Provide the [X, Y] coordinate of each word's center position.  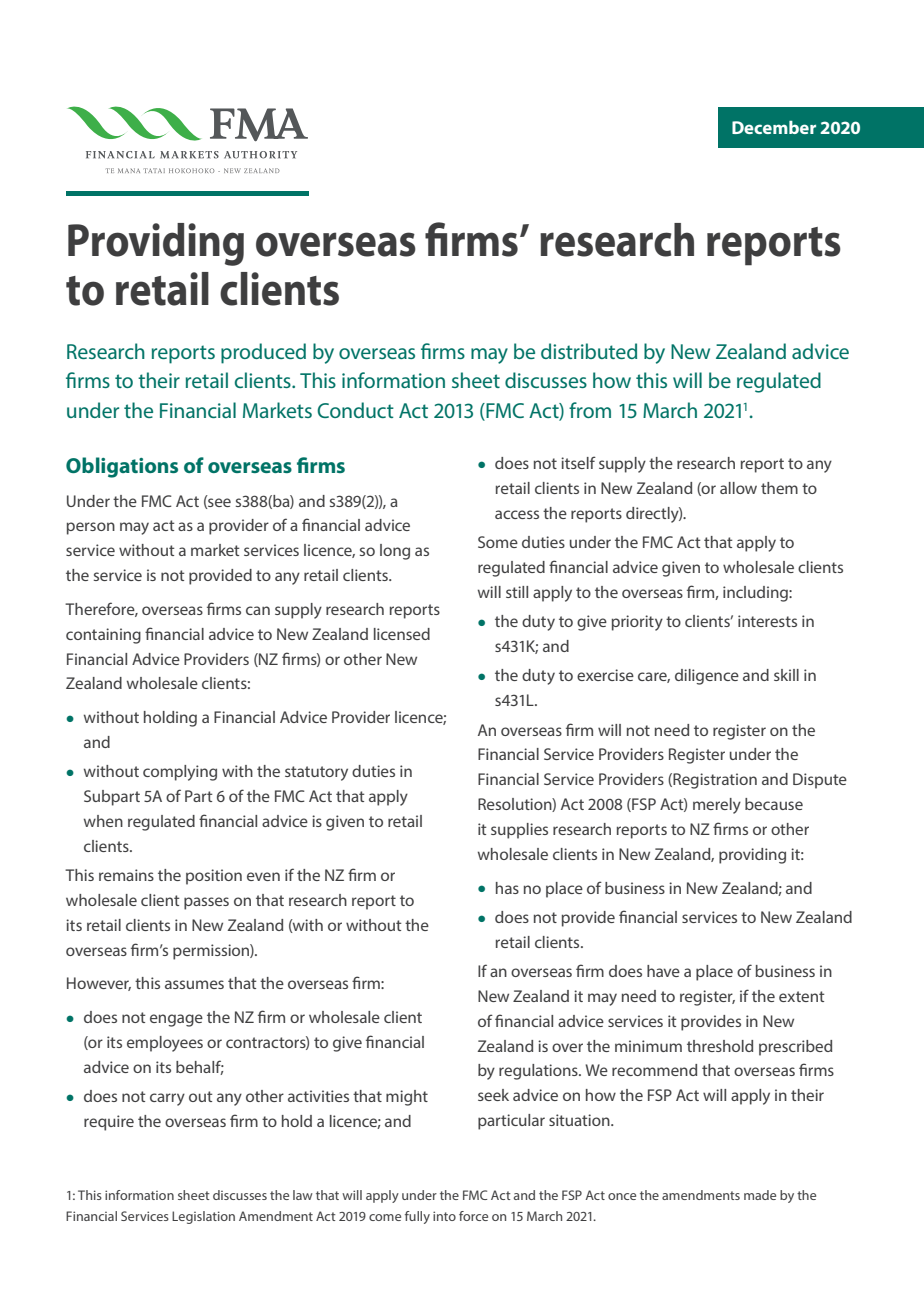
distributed [589, 351]
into [444, 1216]
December [774, 127]
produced [263, 353]
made [760, 1195]
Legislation [203, 1217]
